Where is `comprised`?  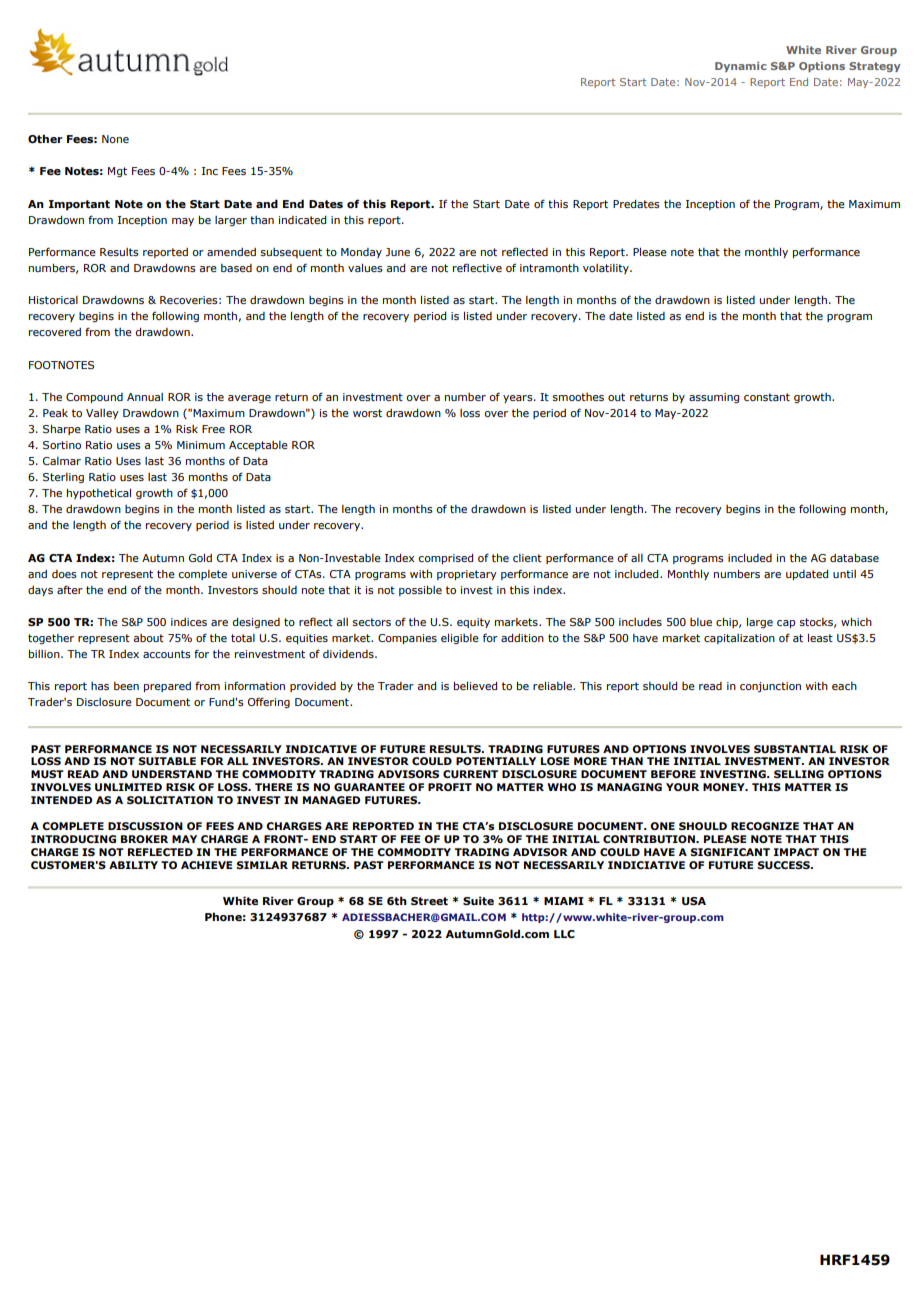
comprised is located at coordinates (445, 559).
